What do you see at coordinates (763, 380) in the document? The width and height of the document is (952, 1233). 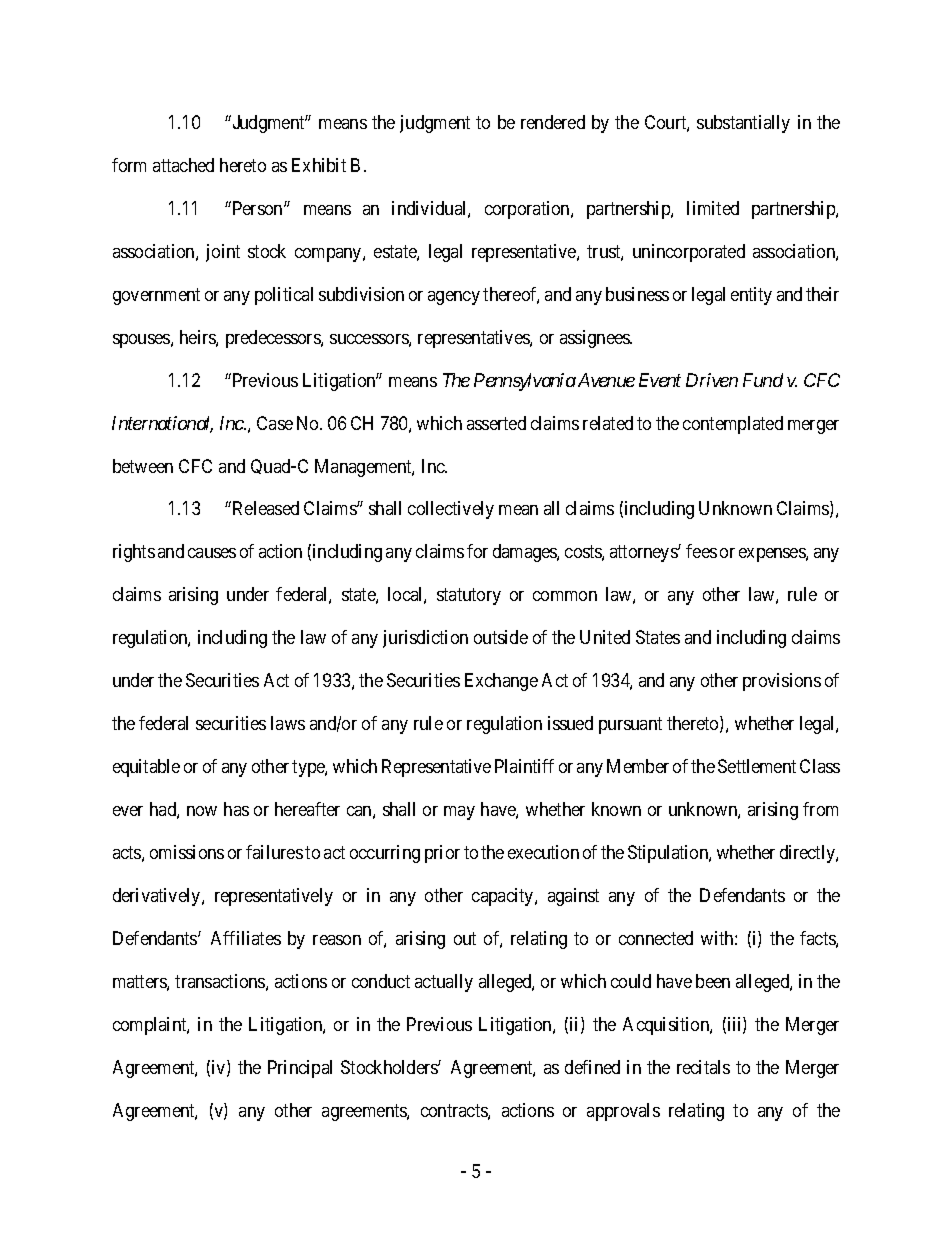 I see `Fund` at bounding box center [763, 380].
